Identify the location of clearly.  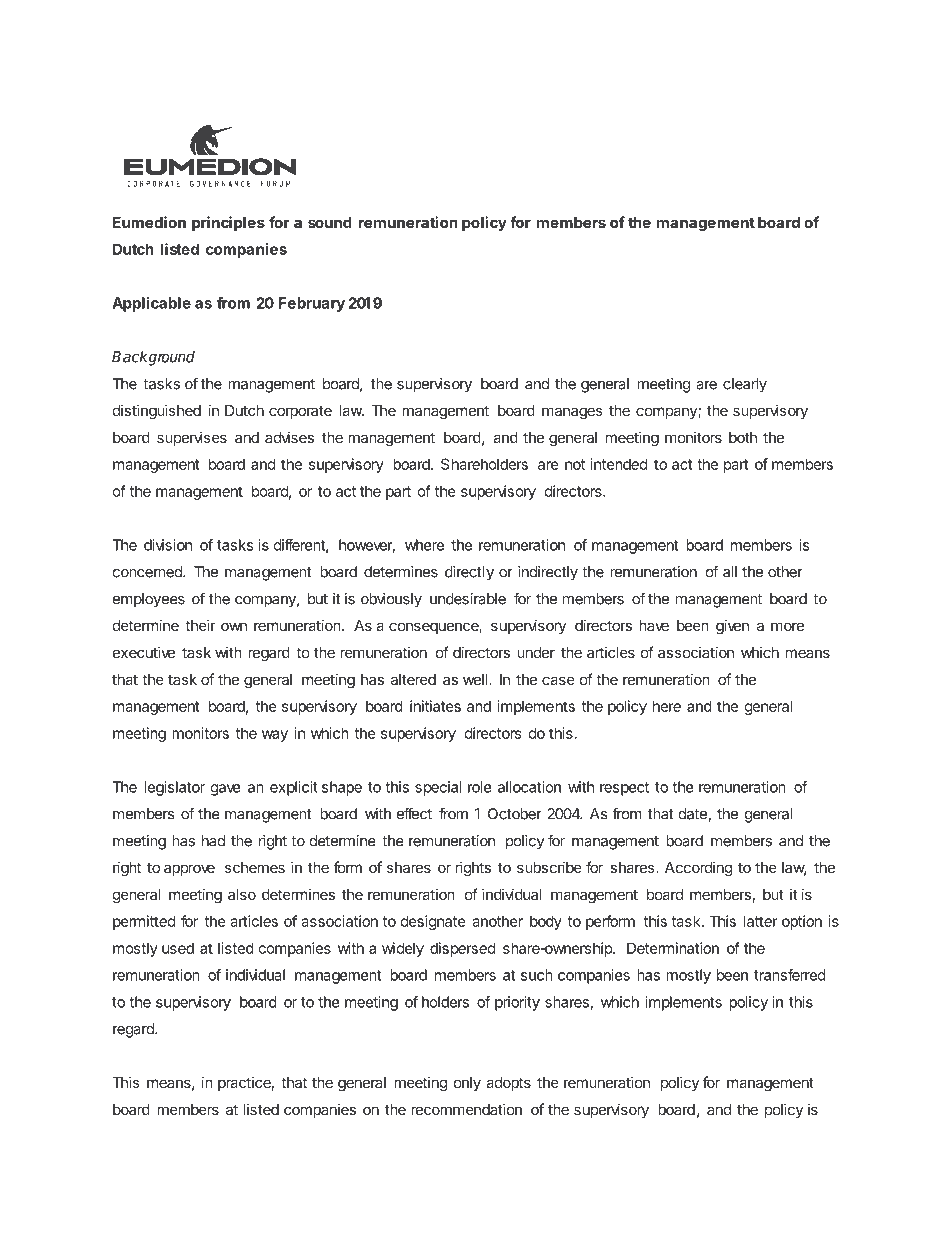
(745, 385).
